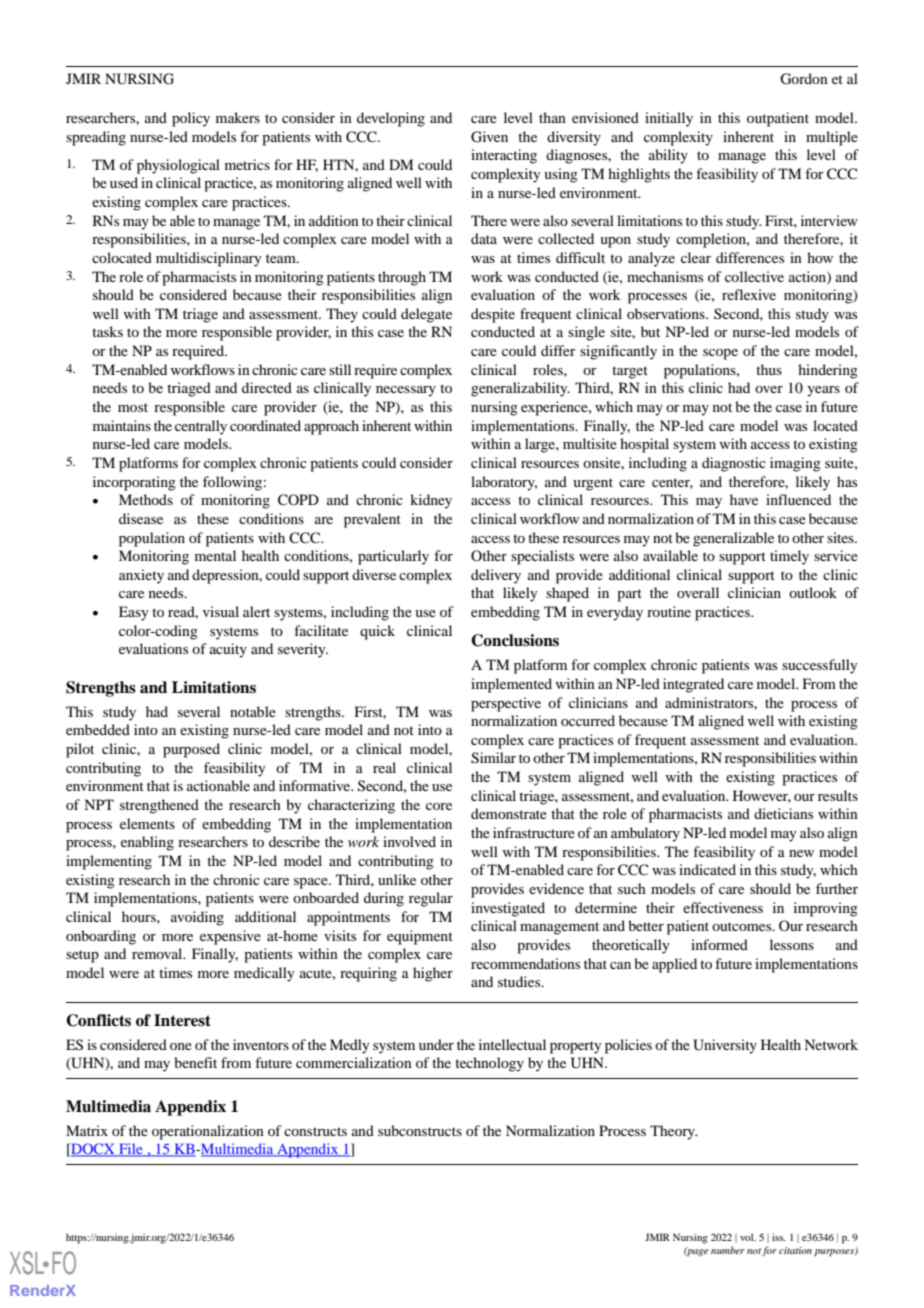 The image size is (924, 1308). I want to click on University, so click(725, 1046).
